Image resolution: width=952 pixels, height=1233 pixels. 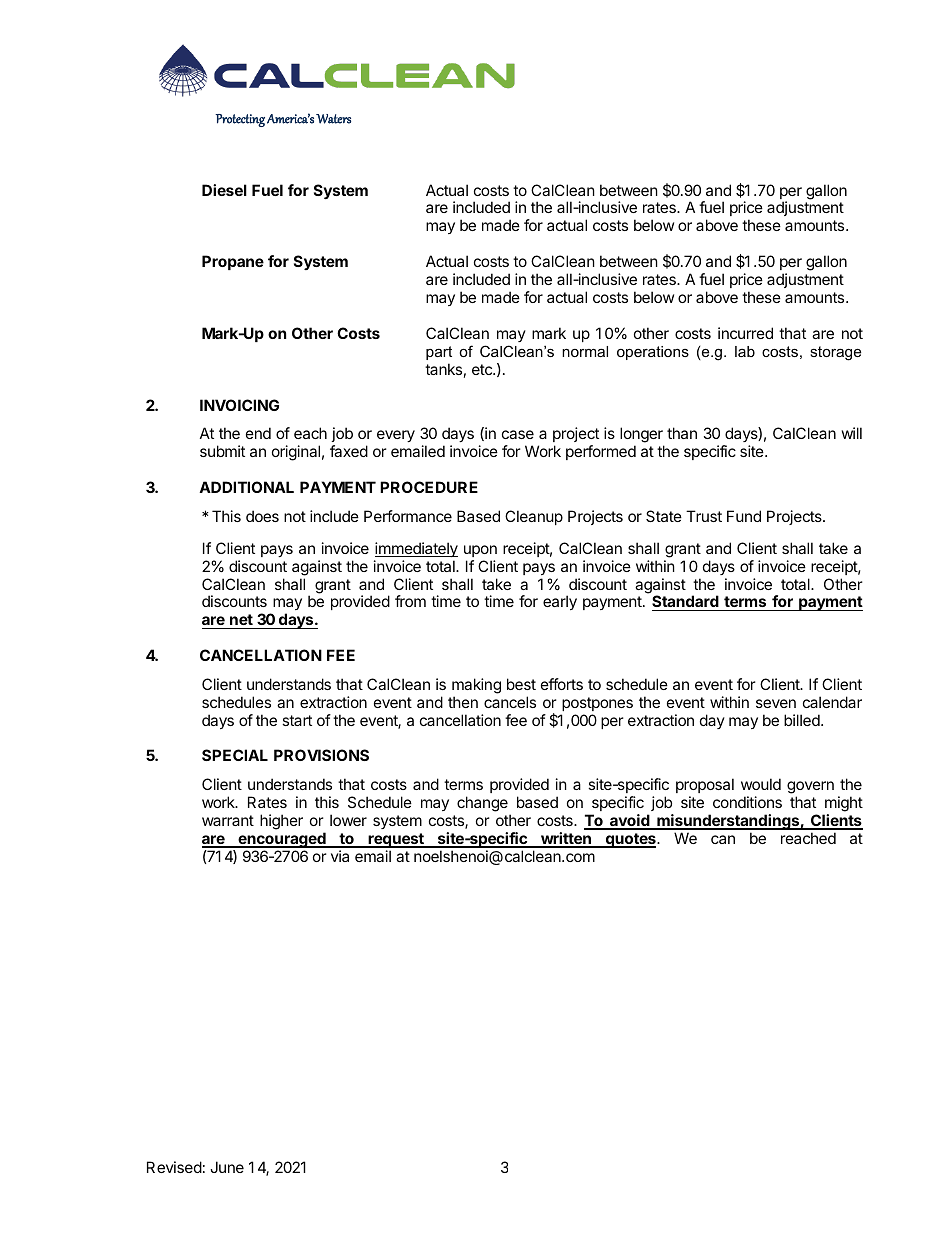 I want to click on lab, so click(x=745, y=351).
